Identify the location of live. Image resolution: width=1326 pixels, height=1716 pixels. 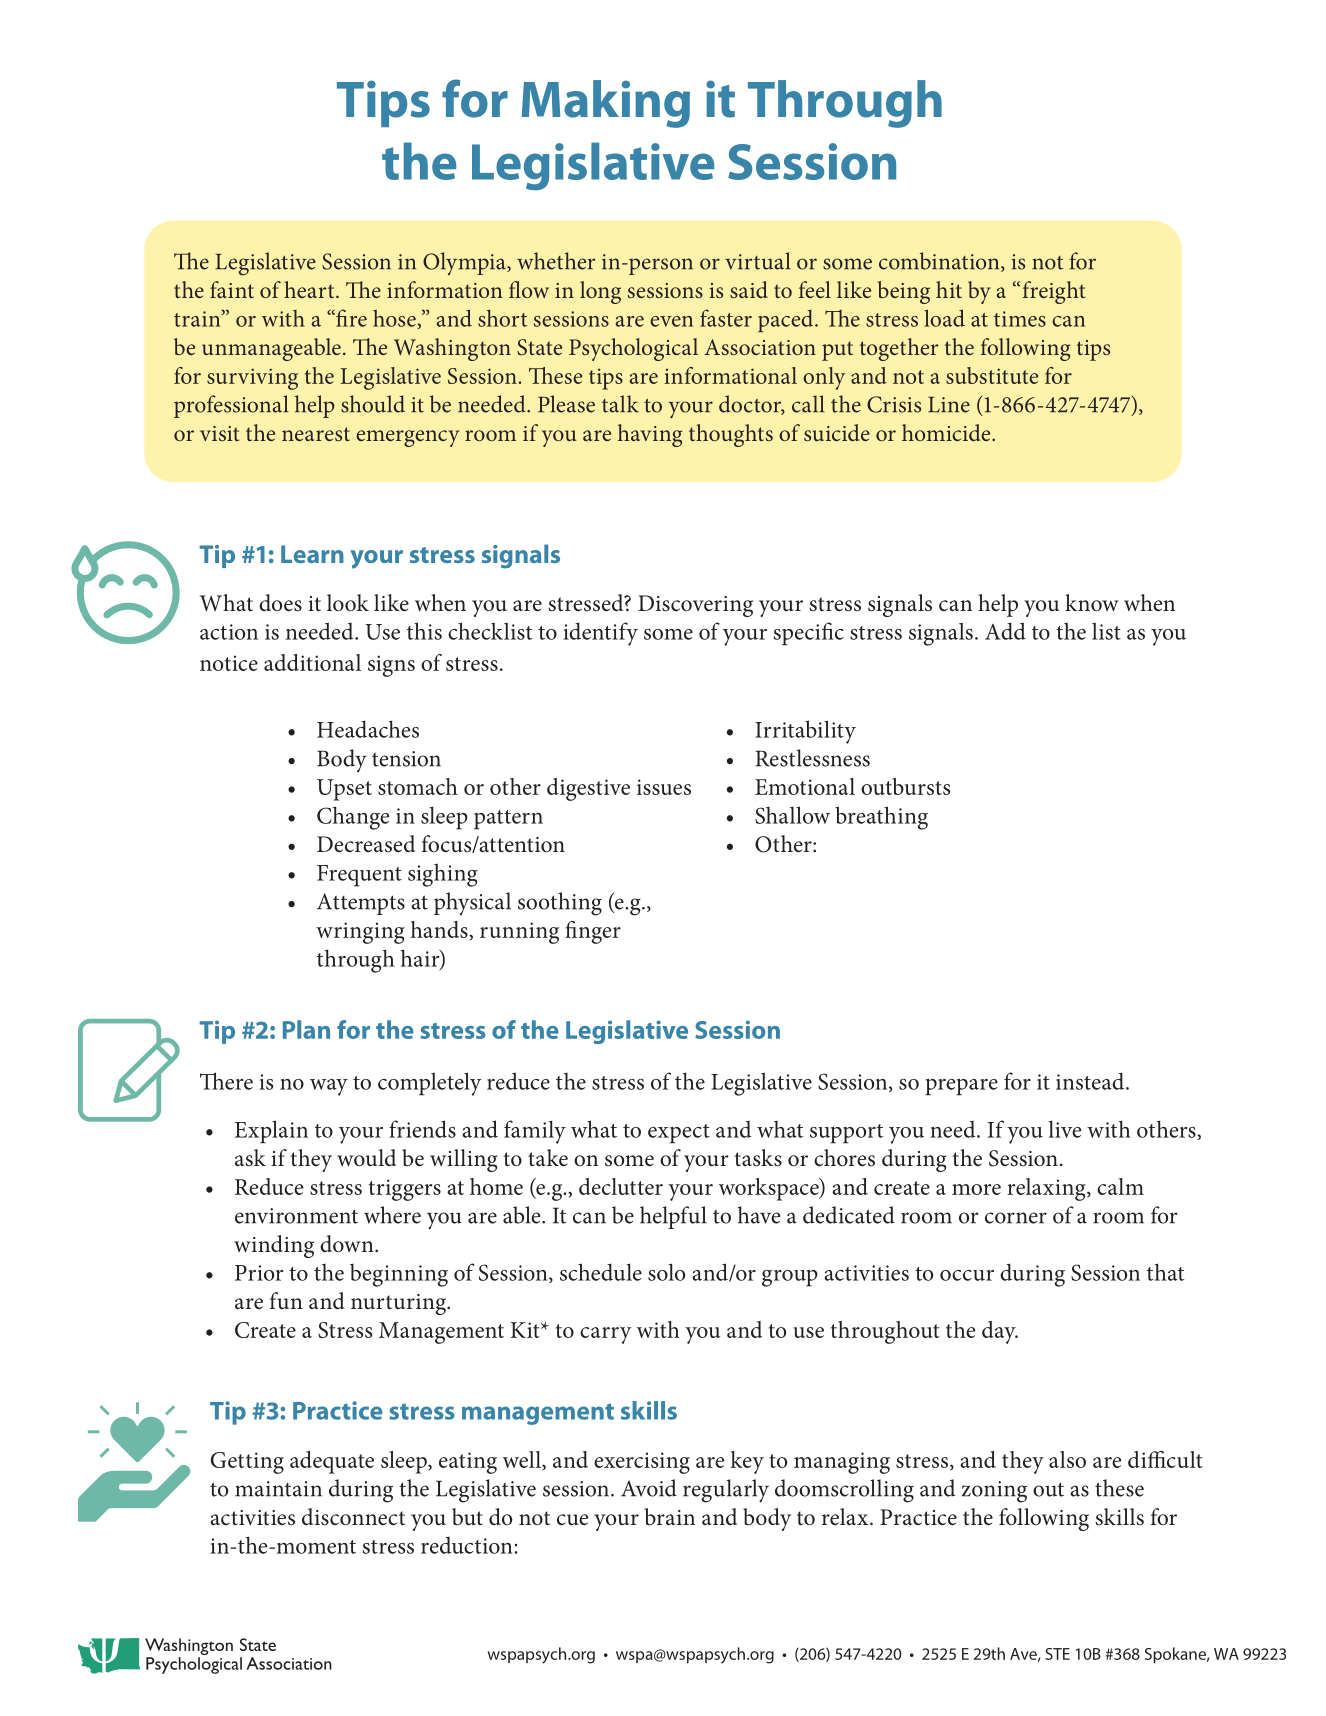
(1065, 1129).
